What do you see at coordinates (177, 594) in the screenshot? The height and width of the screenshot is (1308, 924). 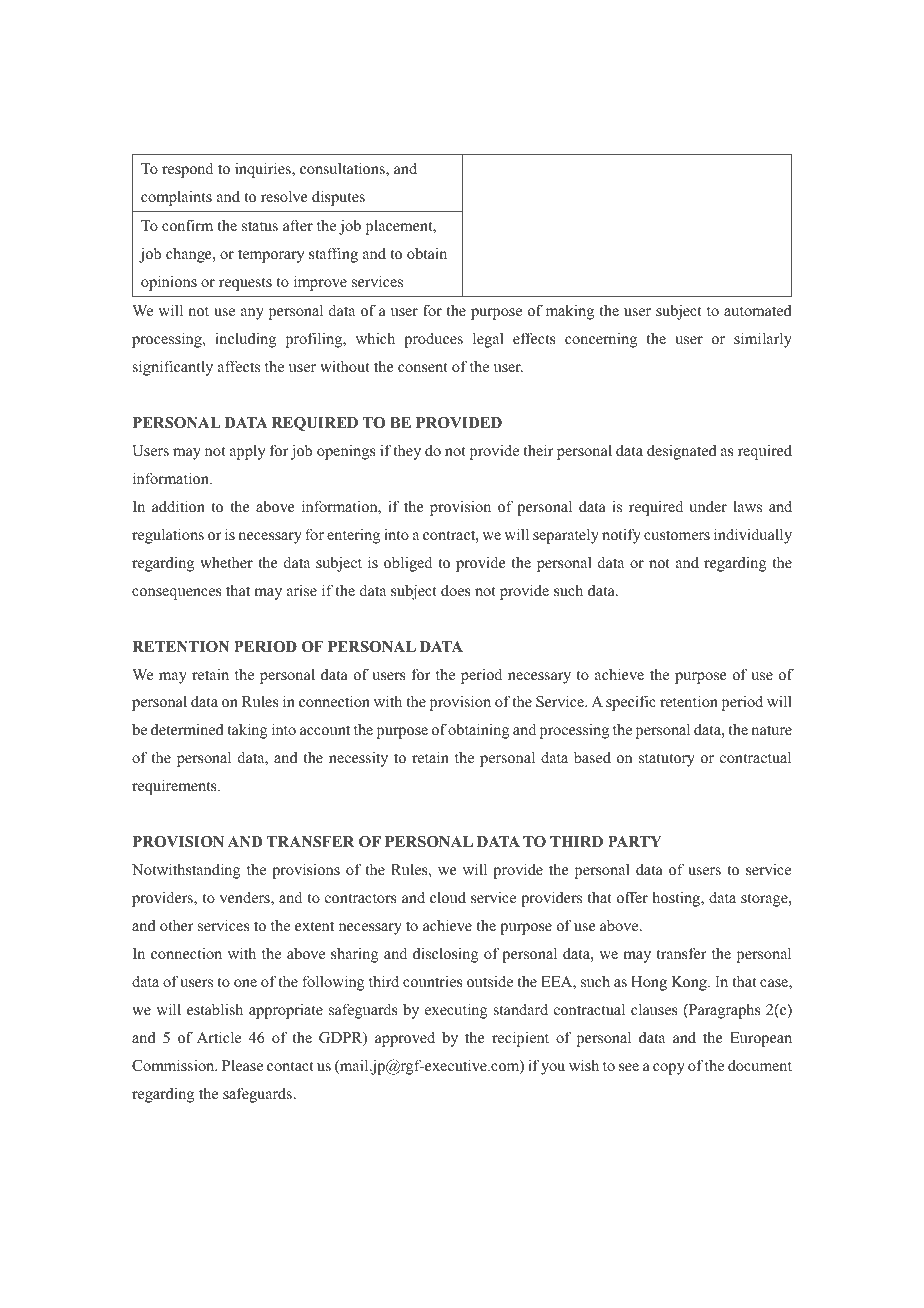 I see `consequences` at bounding box center [177, 594].
